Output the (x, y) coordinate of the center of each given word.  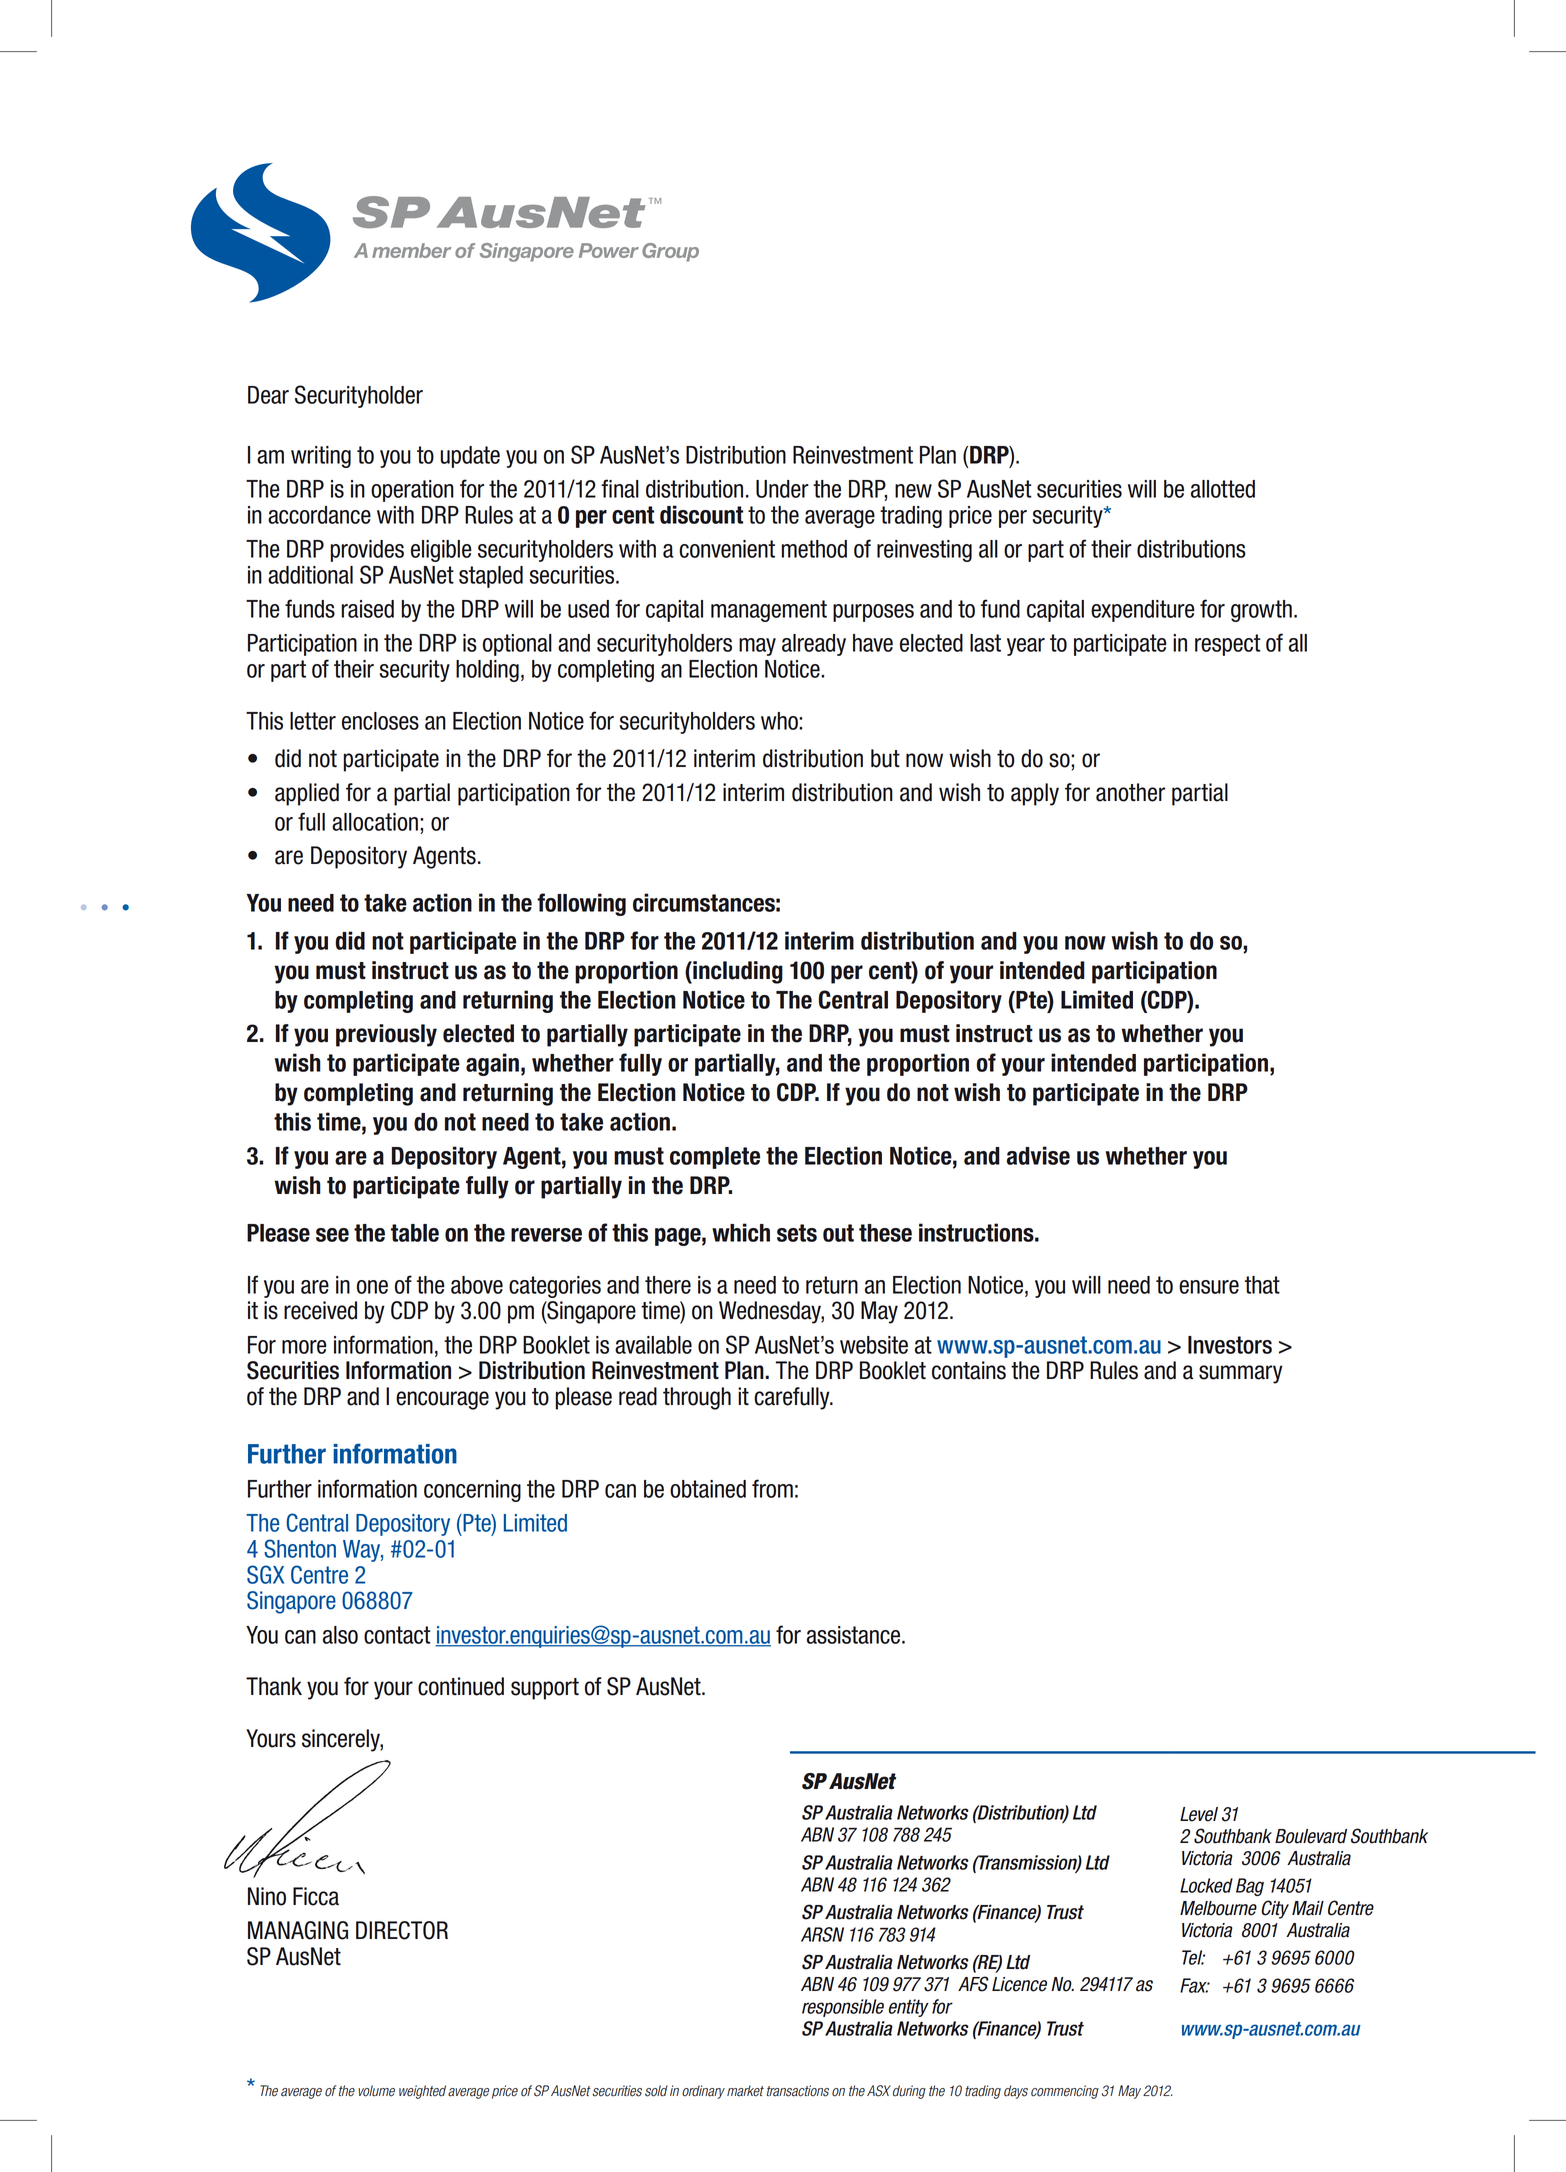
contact (397, 1635)
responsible (843, 2008)
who (780, 721)
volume (376, 2091)
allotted (1223, 489)
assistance (855, 1635)
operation (412, 491)
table (415, 1233)
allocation (375, 822)
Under (782, 489)
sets (797, 1233)
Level (1199, 1814)
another (1130, 792)
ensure (1209, 1287)
